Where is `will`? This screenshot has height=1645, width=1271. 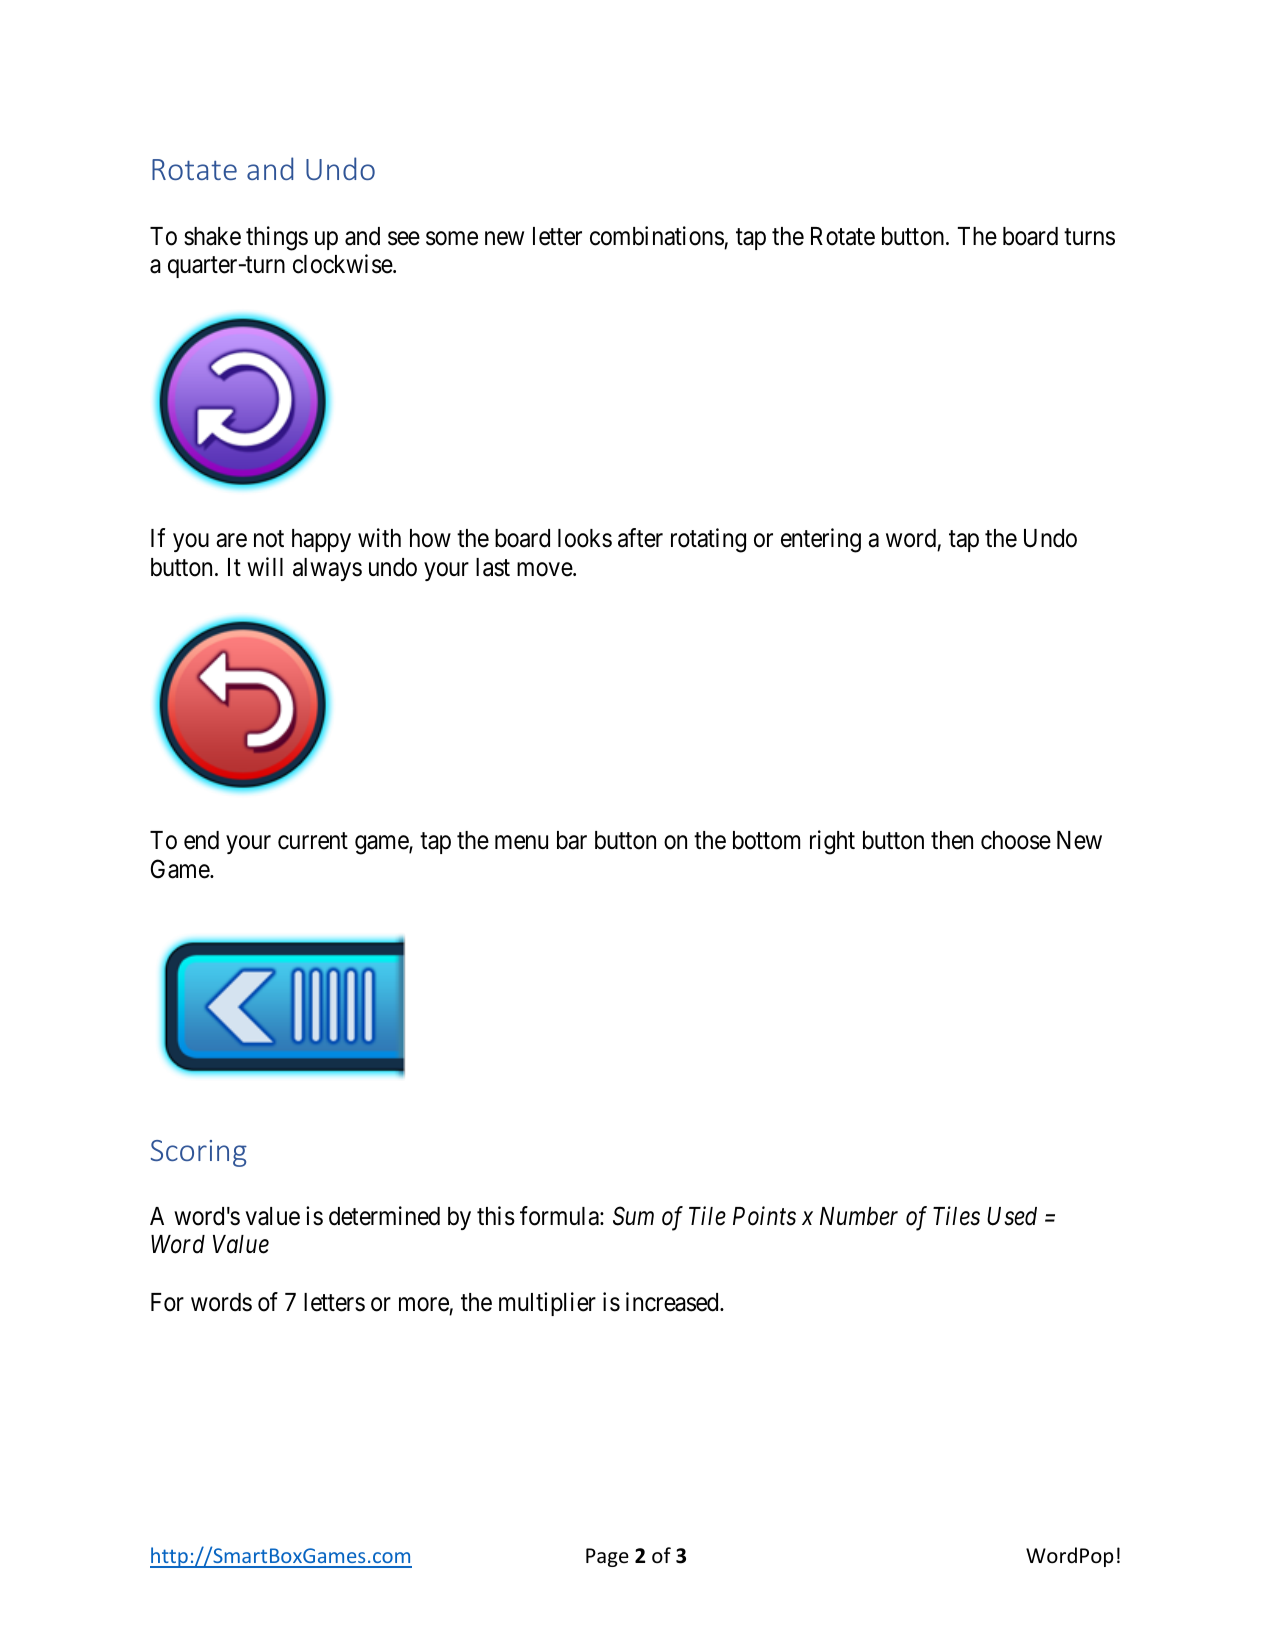 will is located at coordinates (265, 566).
